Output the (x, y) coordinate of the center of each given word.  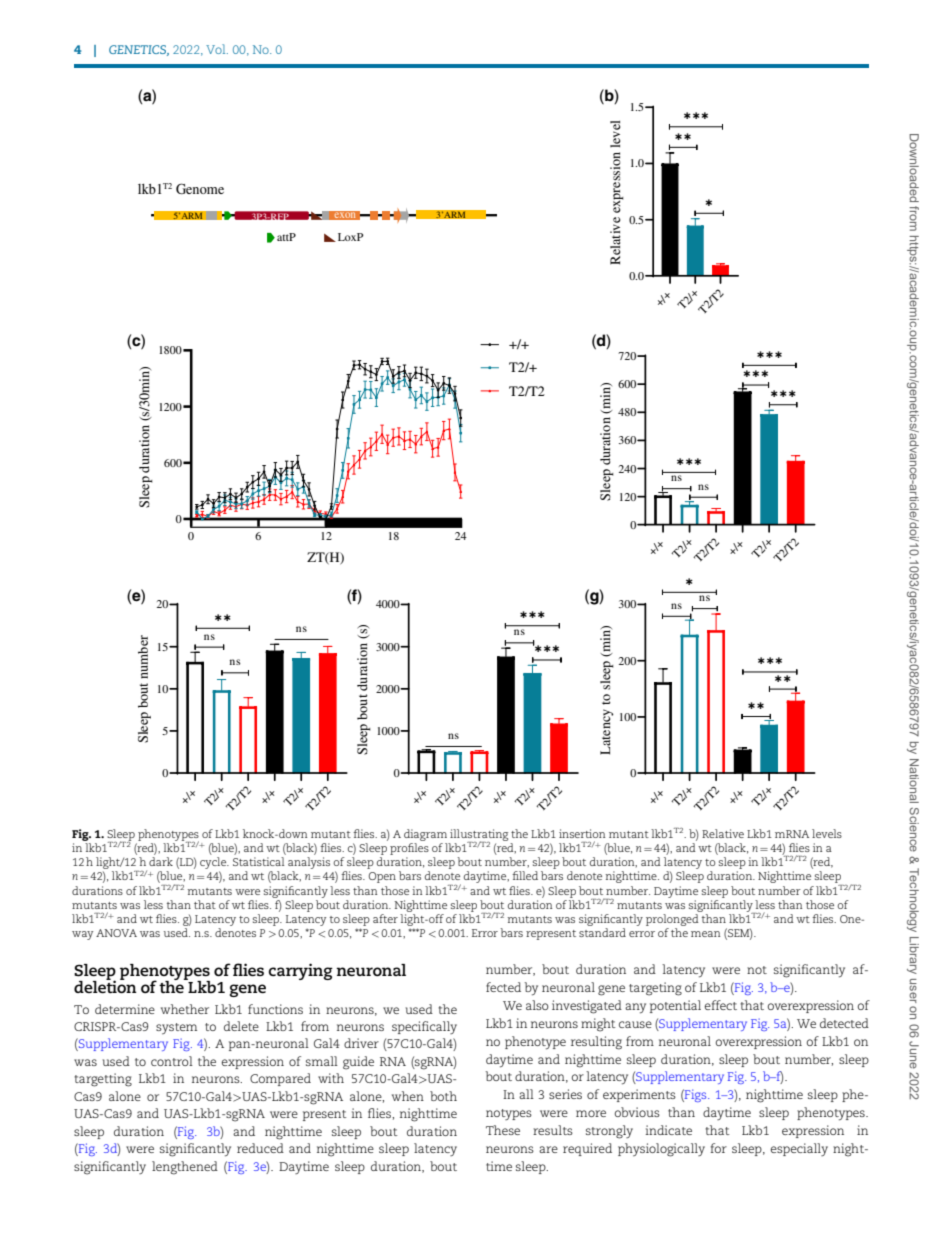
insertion (582, 833)
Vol (217, 49)
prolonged (672, 920)
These (503, 1130)
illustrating (479, 836)
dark (161, 861)
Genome (200, 188)
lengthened (185, 1168)
